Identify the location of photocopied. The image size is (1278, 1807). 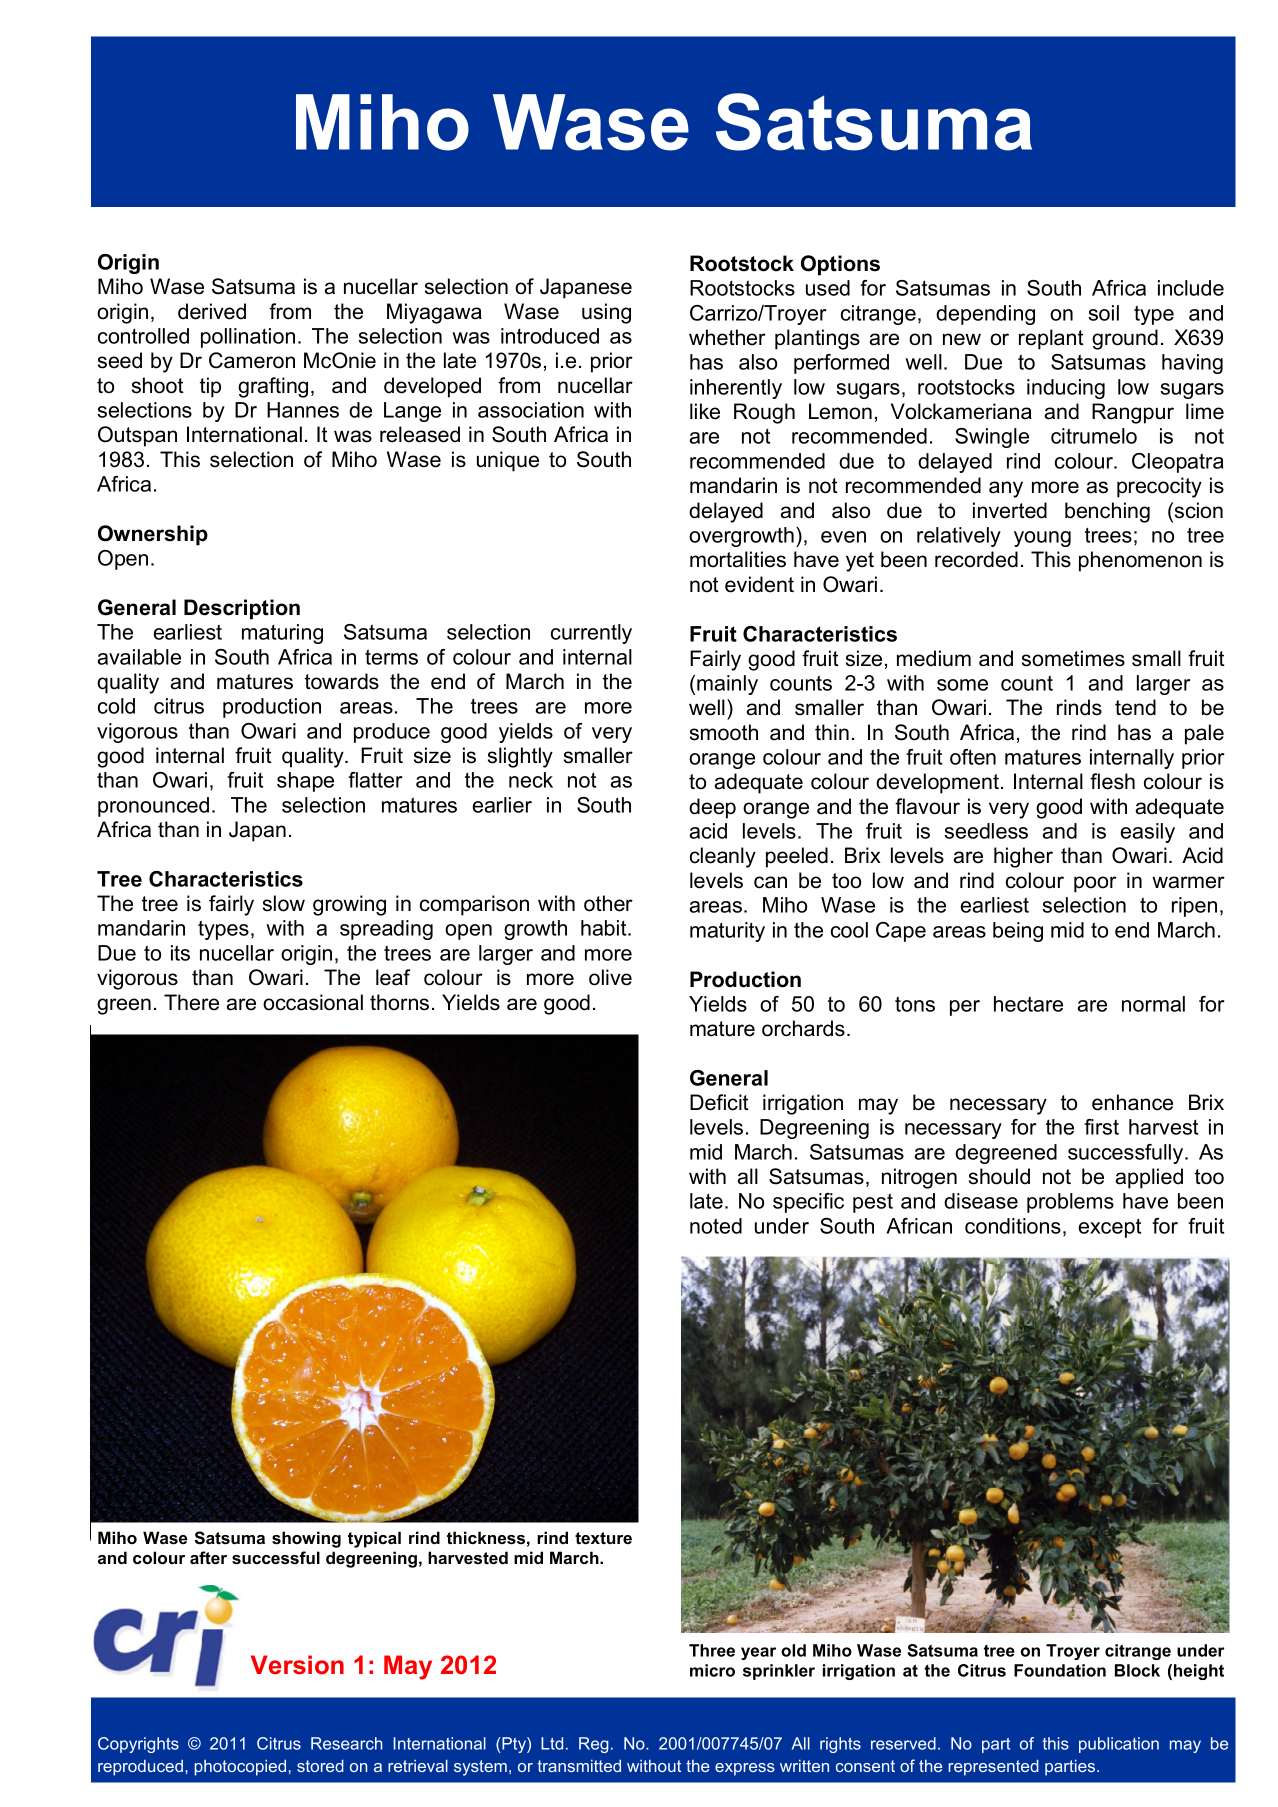
(240, 1767).
